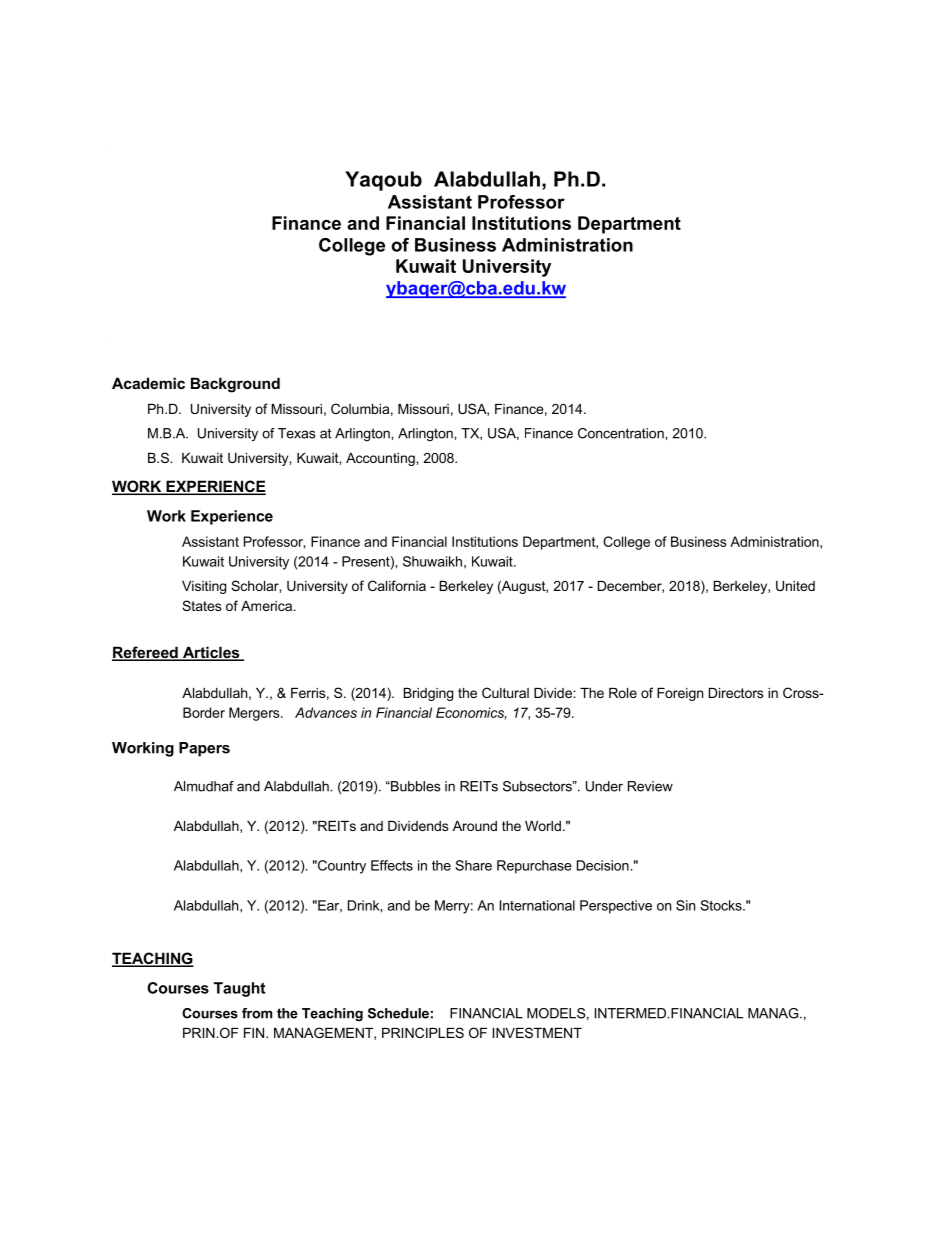 Image resolution: width=952 pixels, height=1233 pixels. I want to click on from, so click(257, 1013).
